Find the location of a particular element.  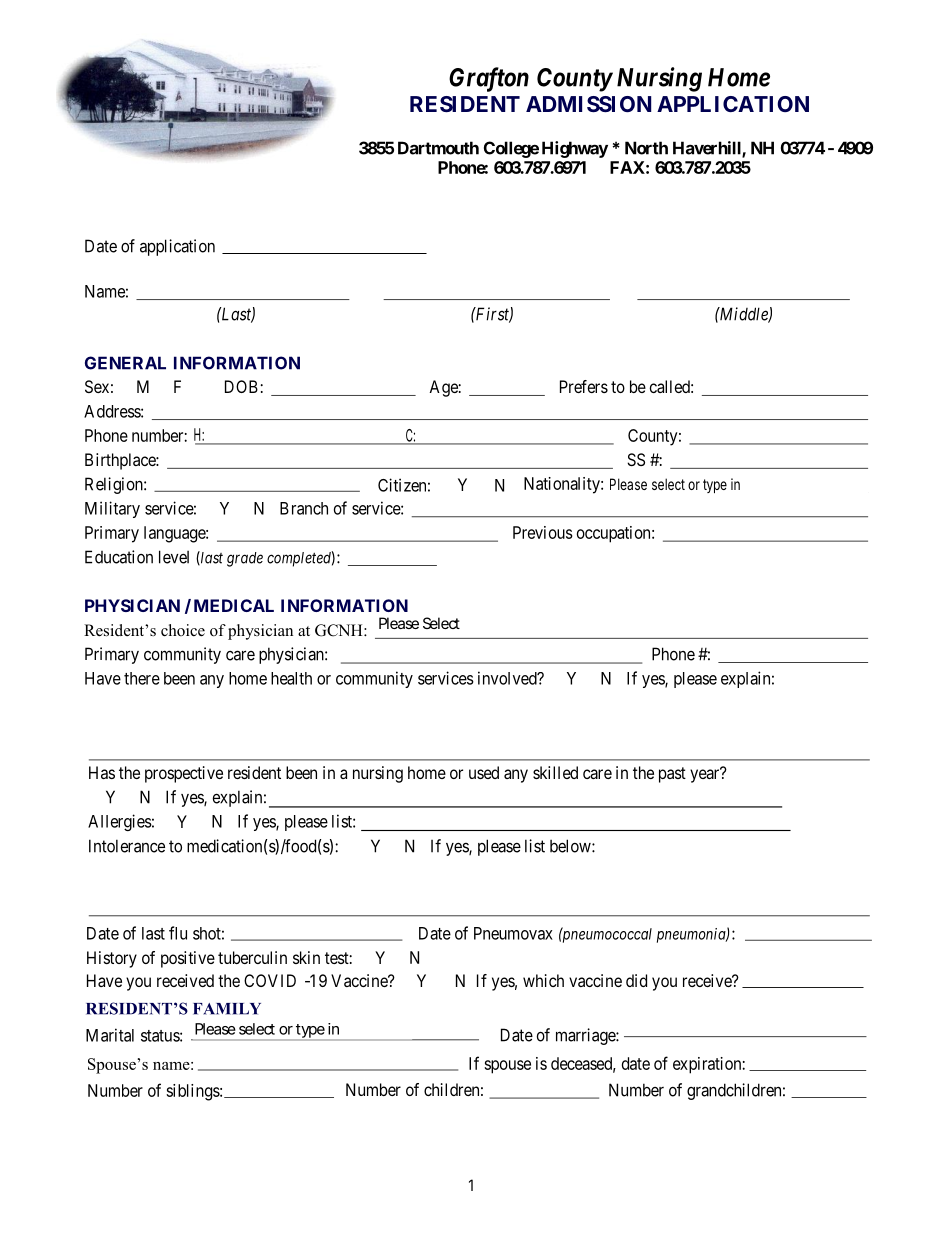

North is located at coordinates (646, 148).
